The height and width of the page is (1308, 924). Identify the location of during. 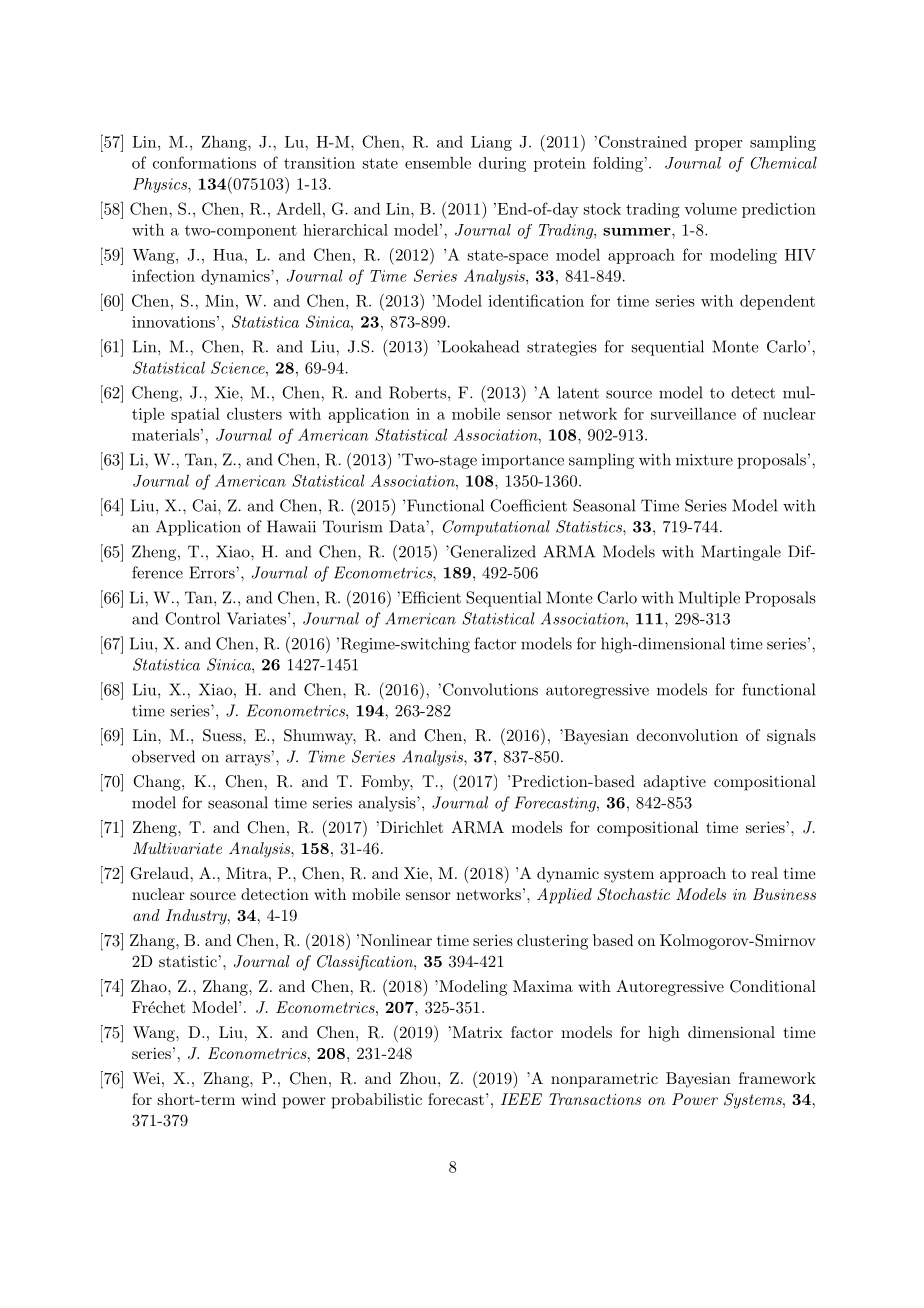
(502, 164).
